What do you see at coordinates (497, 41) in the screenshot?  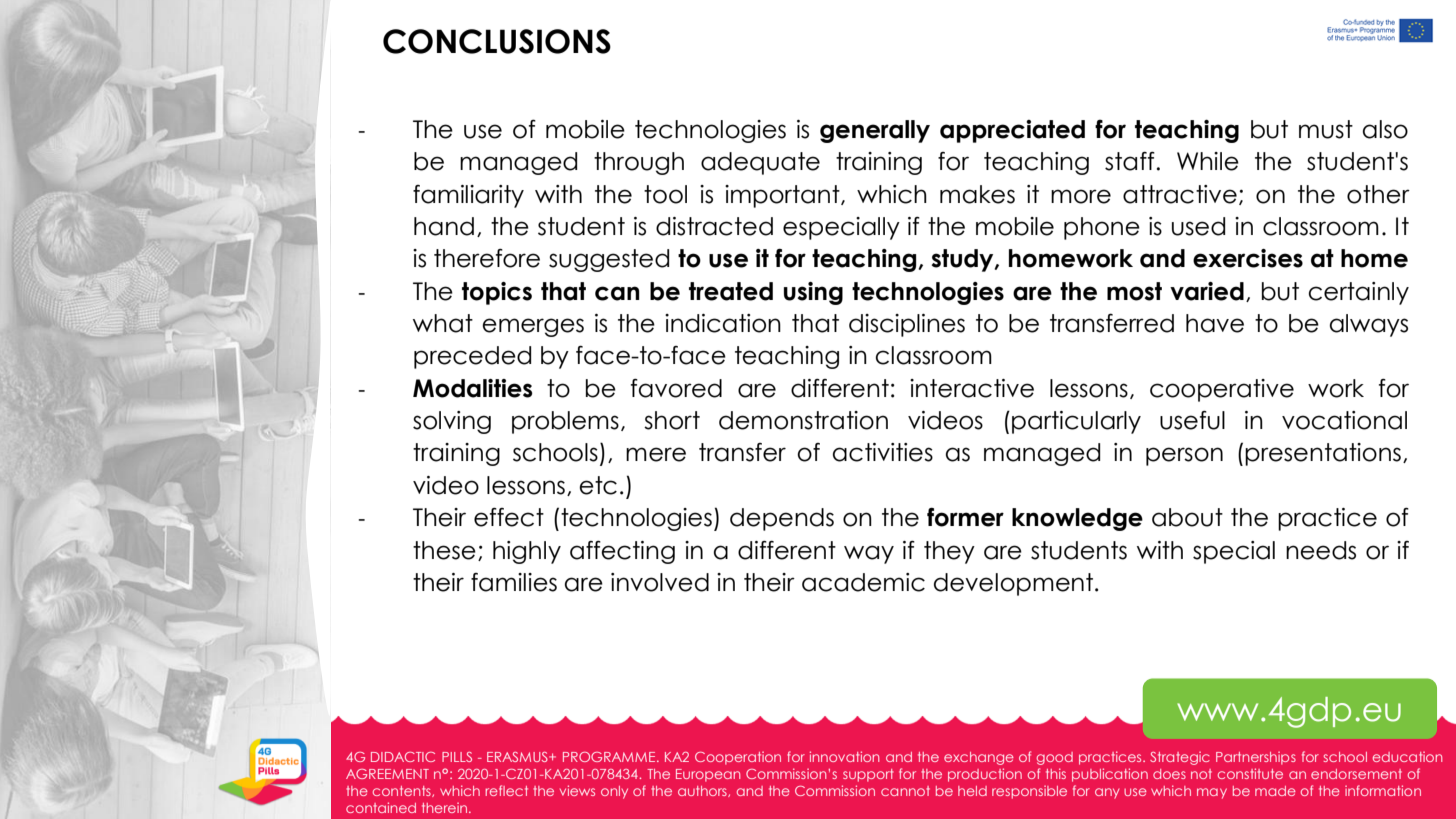 I see `CONCLUSIONS` at bounding box center [497, 41].
